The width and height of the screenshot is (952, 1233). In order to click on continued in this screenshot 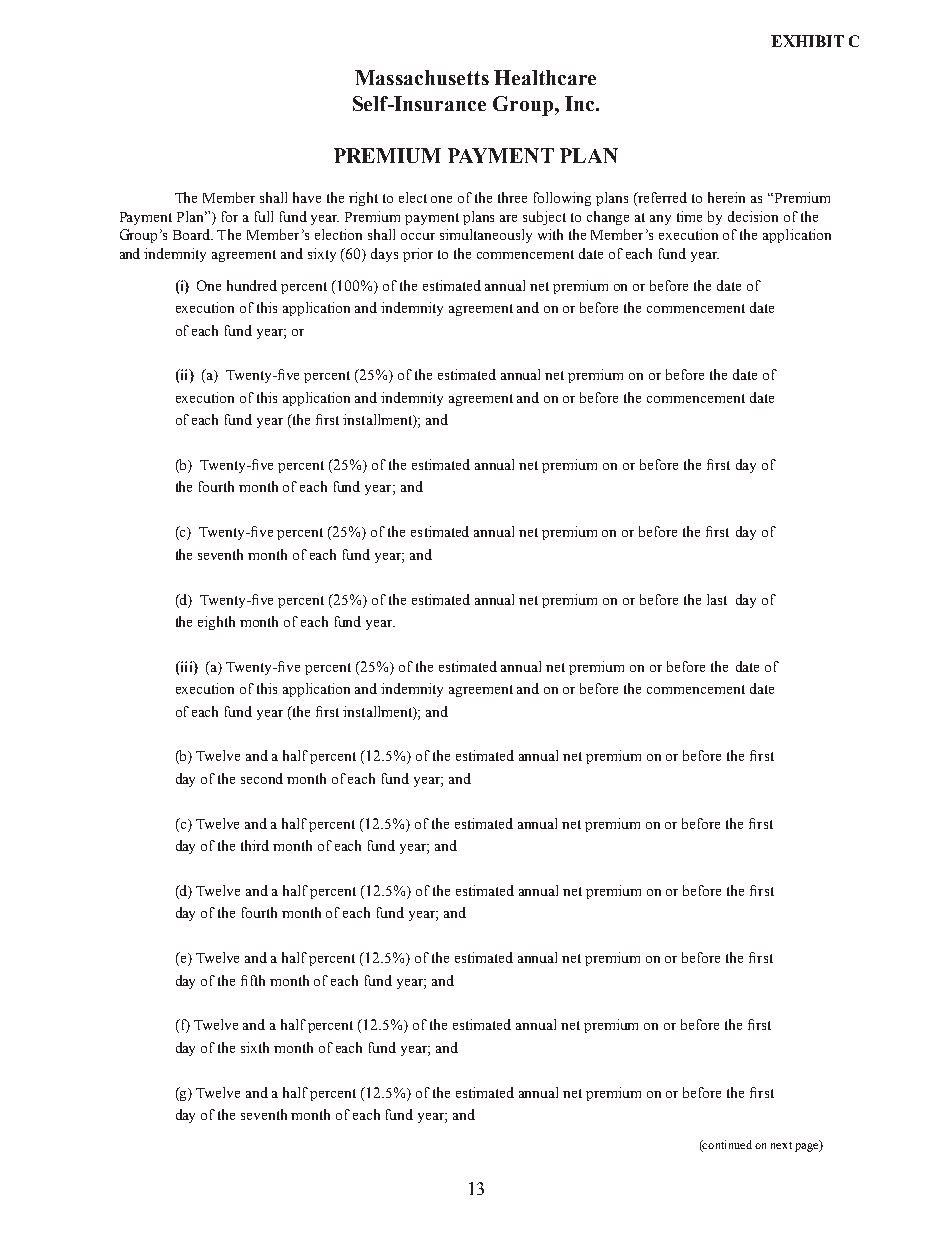, I will do `click(726, 1145)`.
